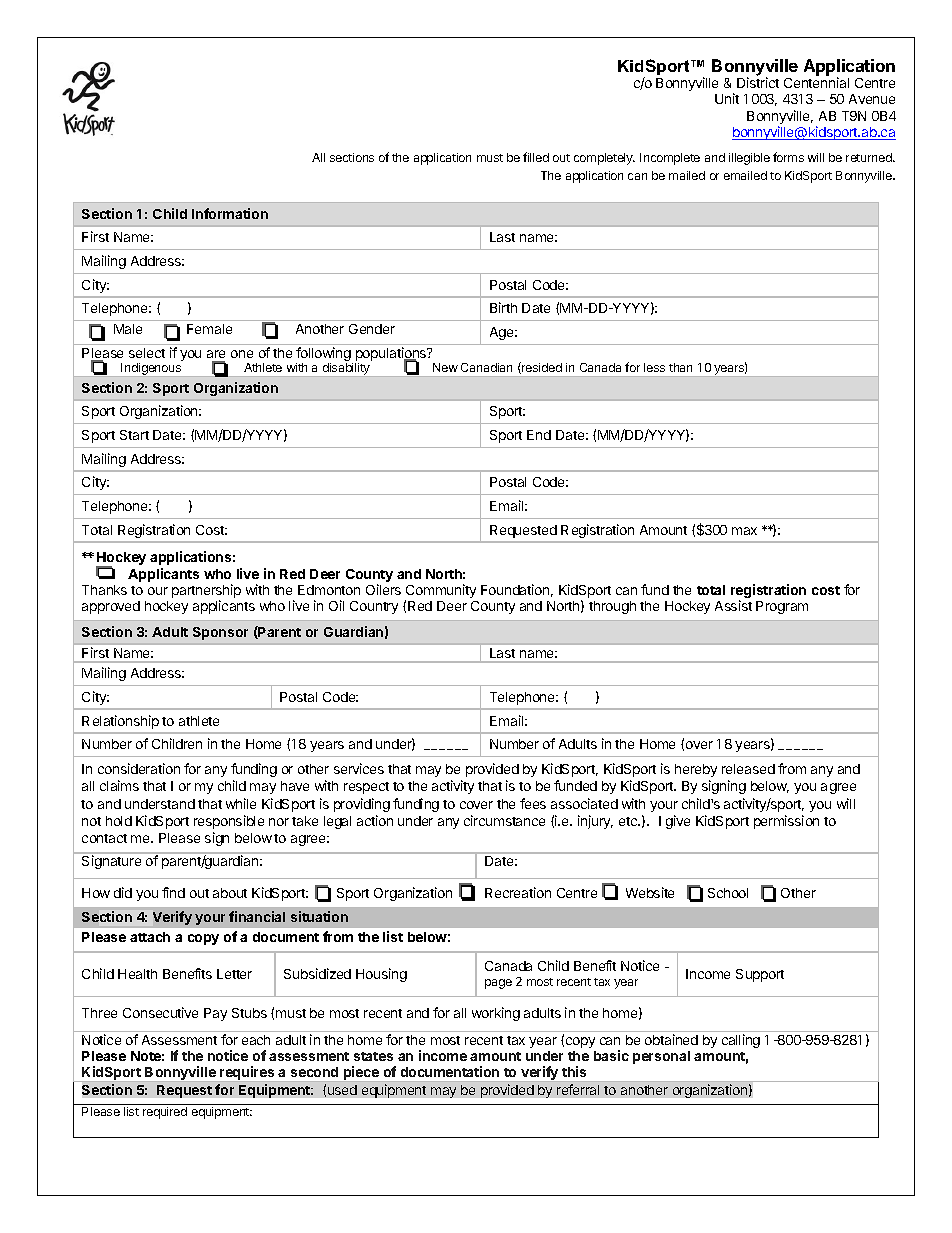 Image resolution: width=952 pixels, height=1233 pixels. What do you see at coordinates (120, 722) in the image?
I see `Relationship` at bounding box center [120, 722].
